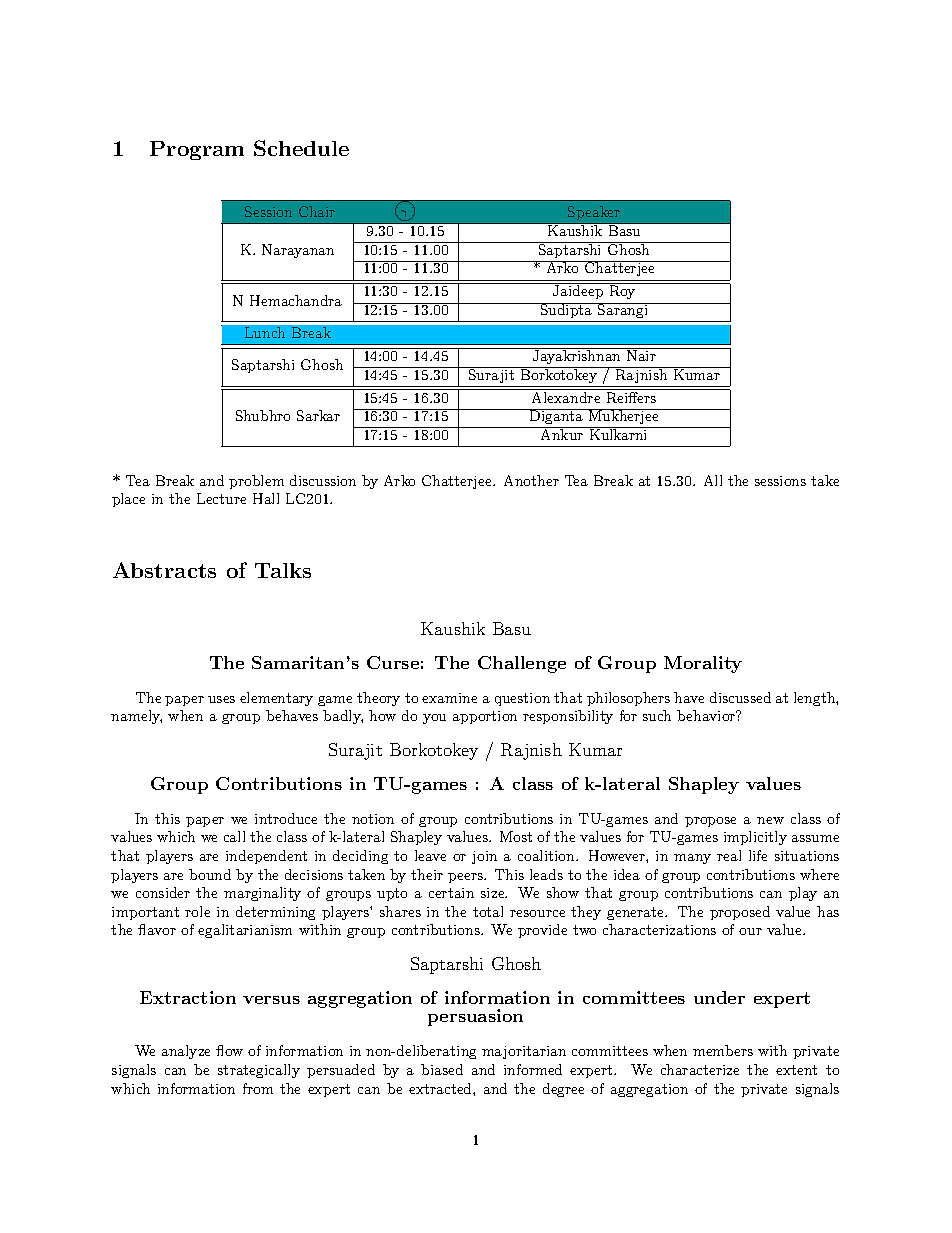 This screenshot has height=1233, width=952. What do you see at coordinates (318, 415) in the screenshot?
I see `Sarkar` at bounding box center [318, 415].
